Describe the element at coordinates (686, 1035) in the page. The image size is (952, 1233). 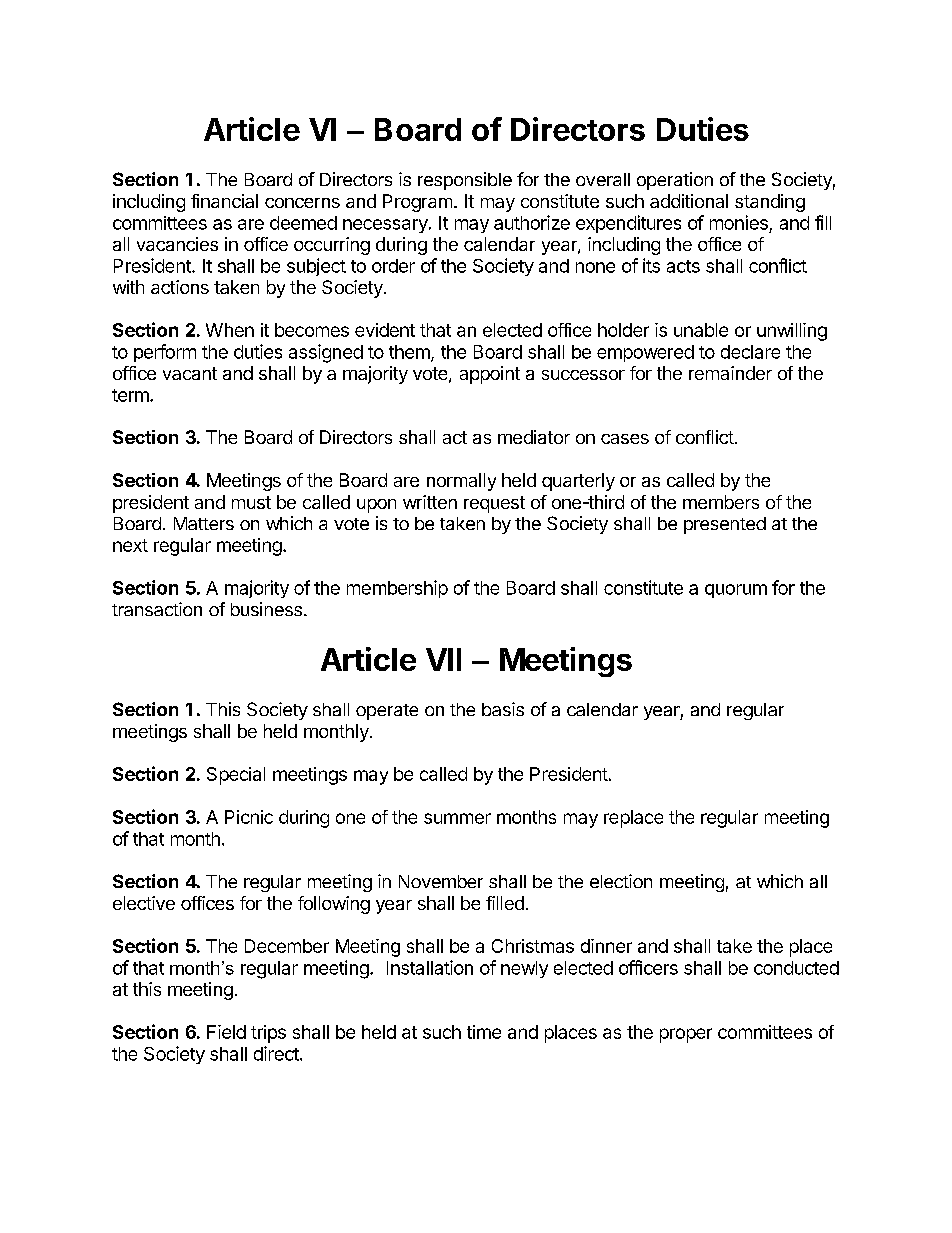
I see `proper` at that location.
